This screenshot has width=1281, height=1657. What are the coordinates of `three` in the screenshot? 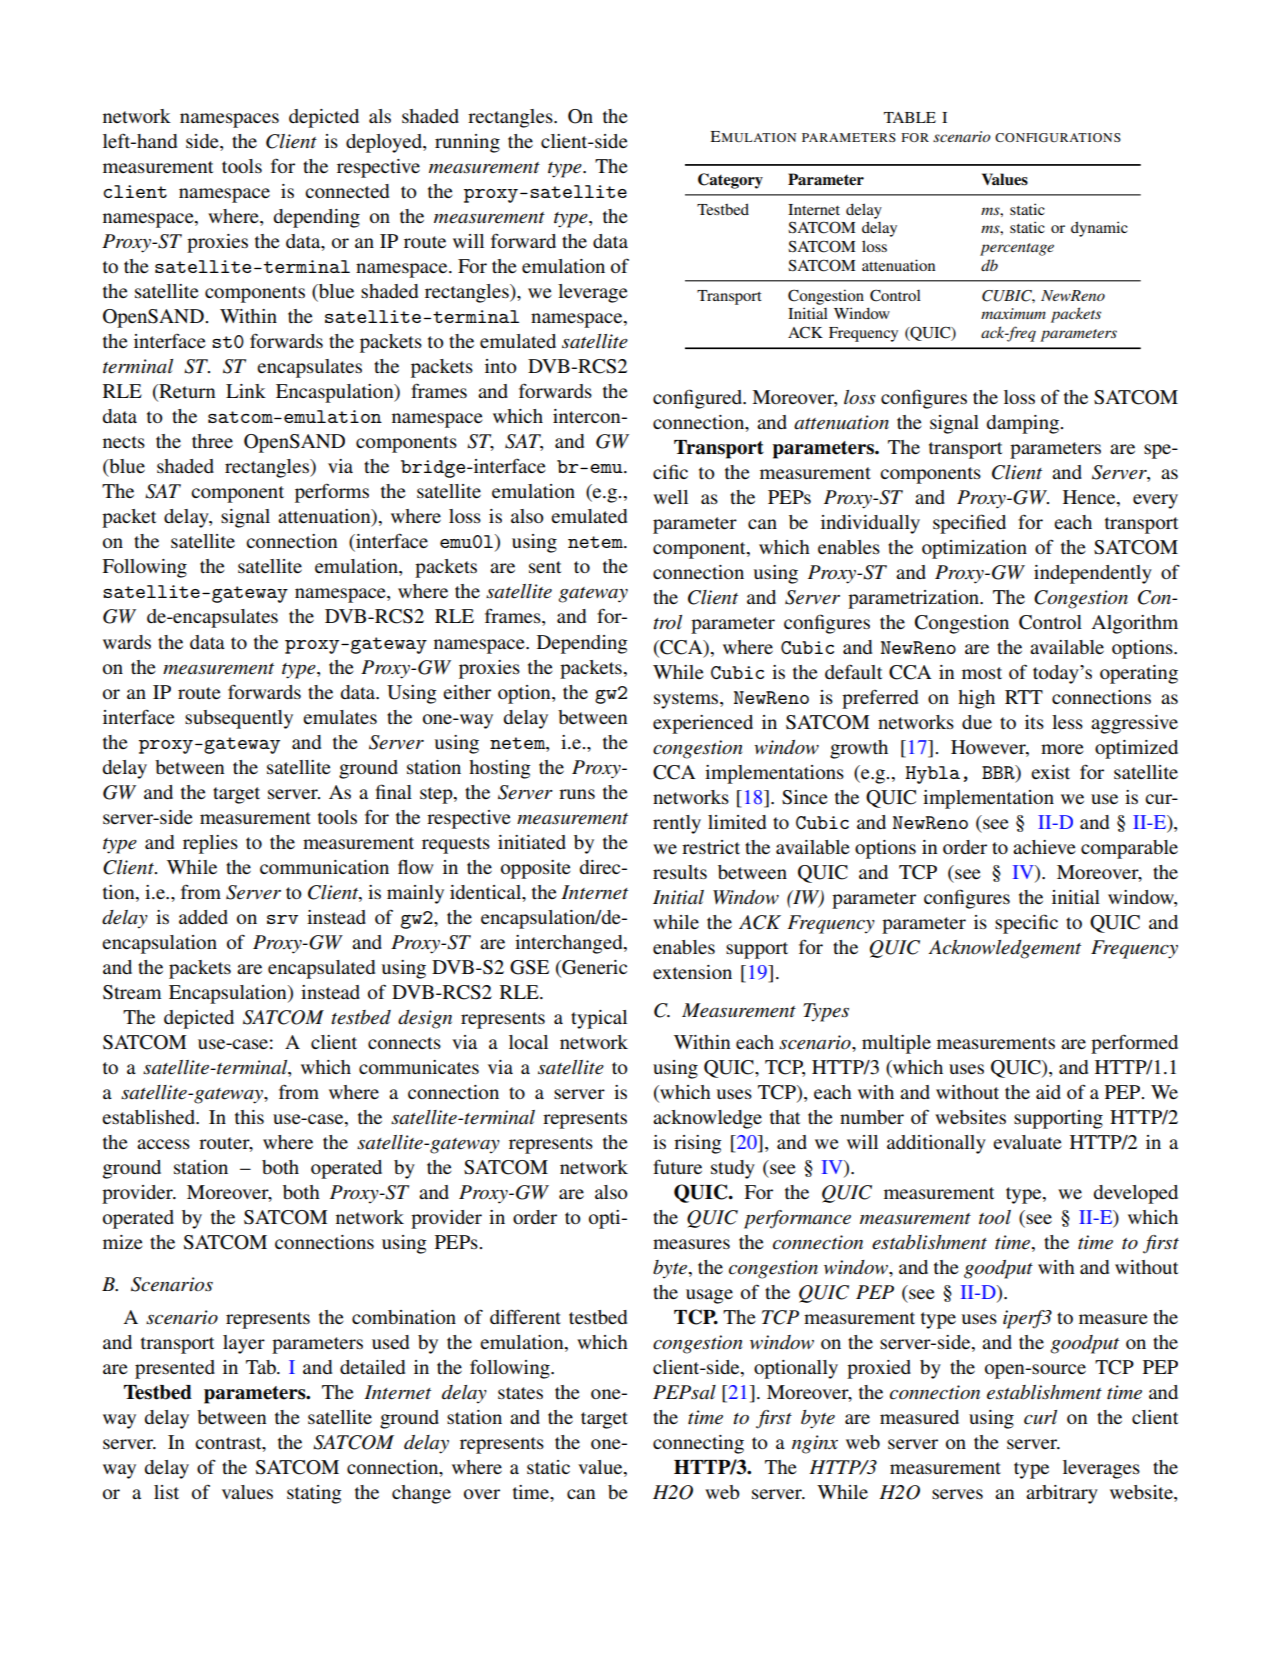 It's located at (212, 441).
